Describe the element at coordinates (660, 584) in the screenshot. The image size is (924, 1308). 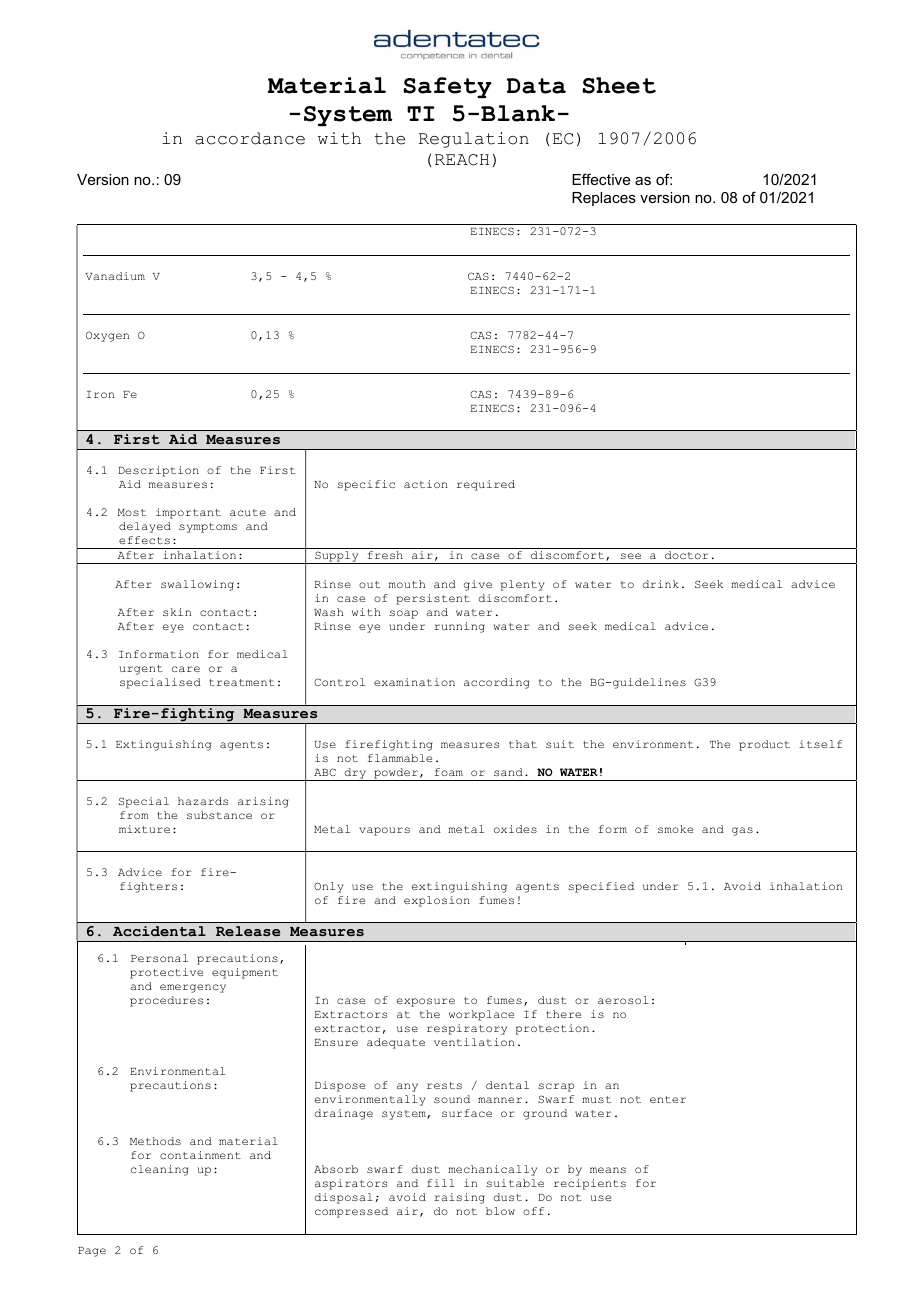
I see `drink` at that location.
